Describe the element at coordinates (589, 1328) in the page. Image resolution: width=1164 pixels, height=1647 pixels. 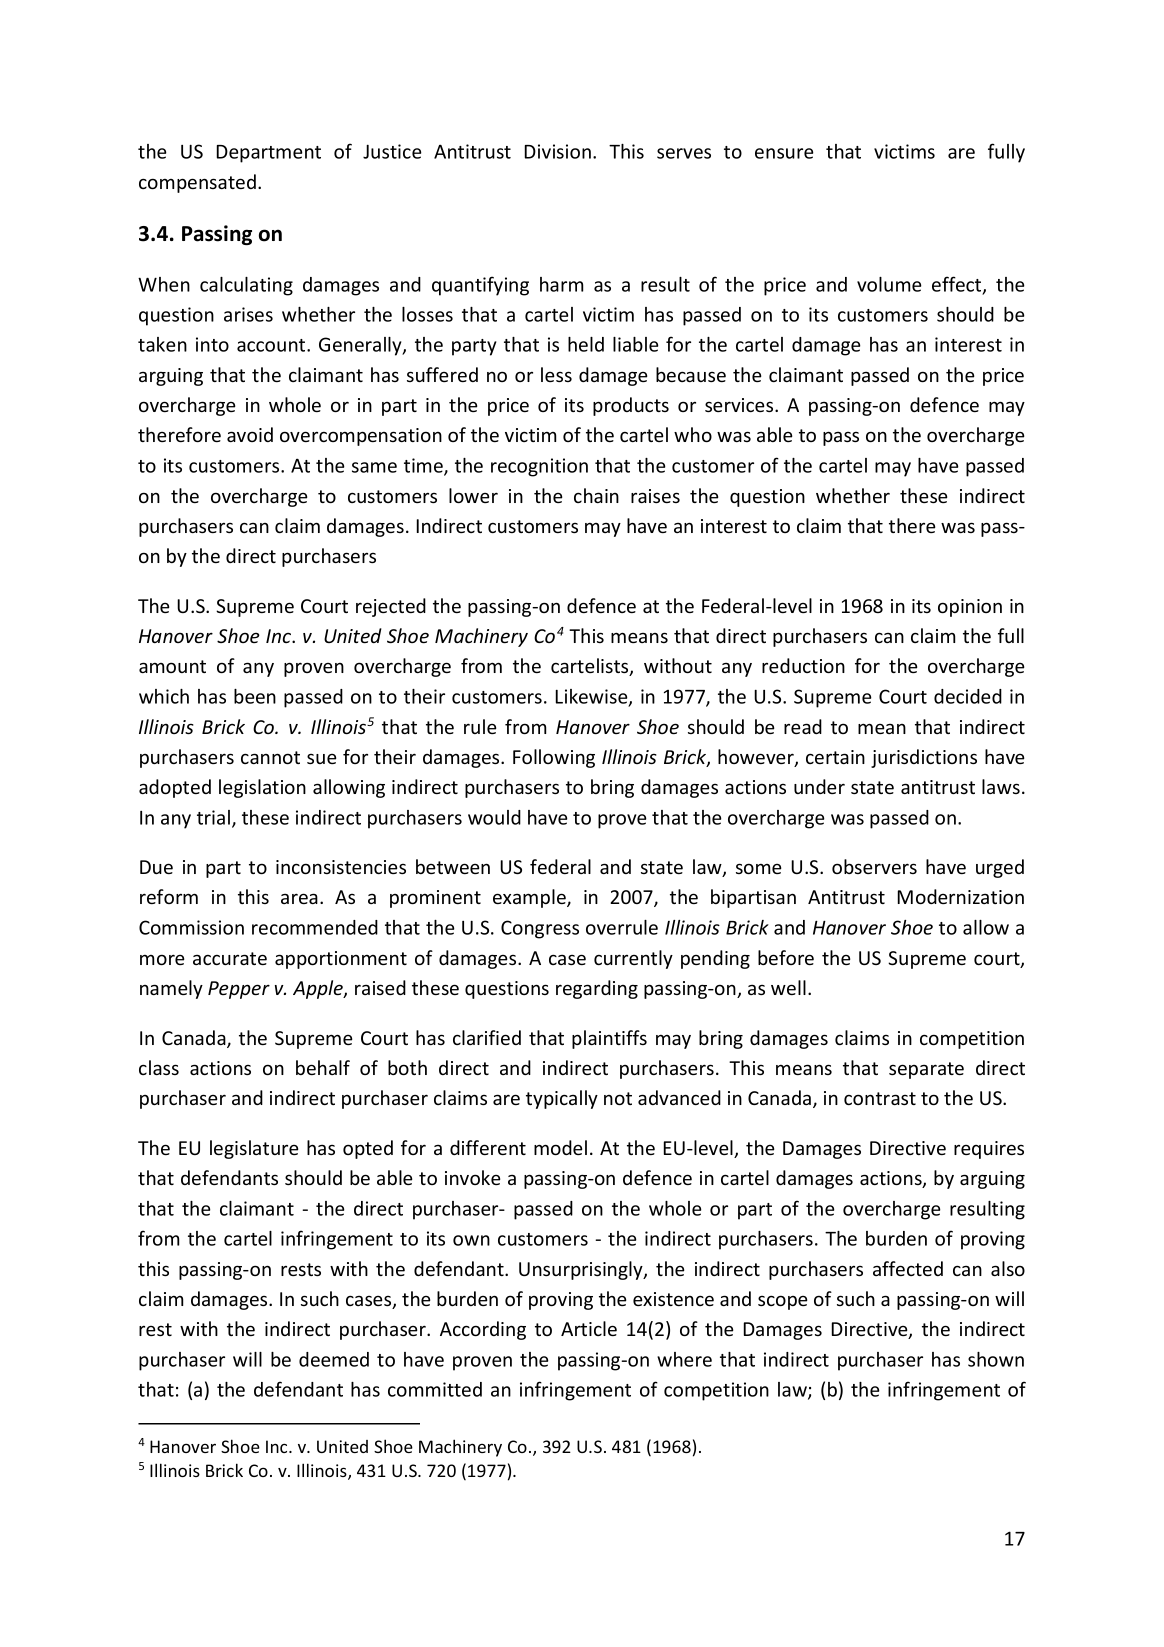
I see `Article` at that location.
